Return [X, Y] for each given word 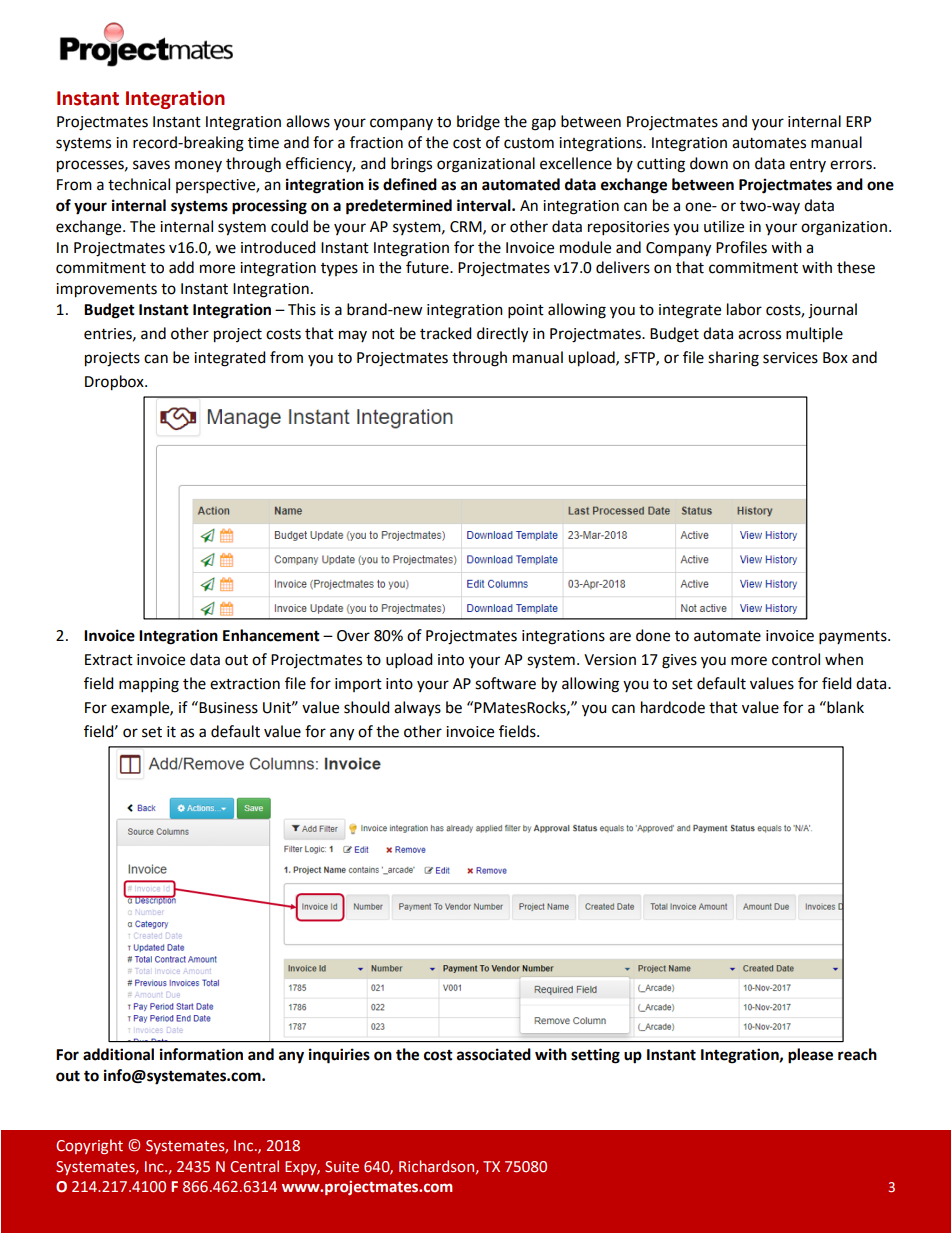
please [810, 1056]
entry [808, 165]
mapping [149, 685]
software [505, 683]
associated [494, 1054]
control [796, 659]
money [198, 166]
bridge [478, 123]
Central [254, 1166]
